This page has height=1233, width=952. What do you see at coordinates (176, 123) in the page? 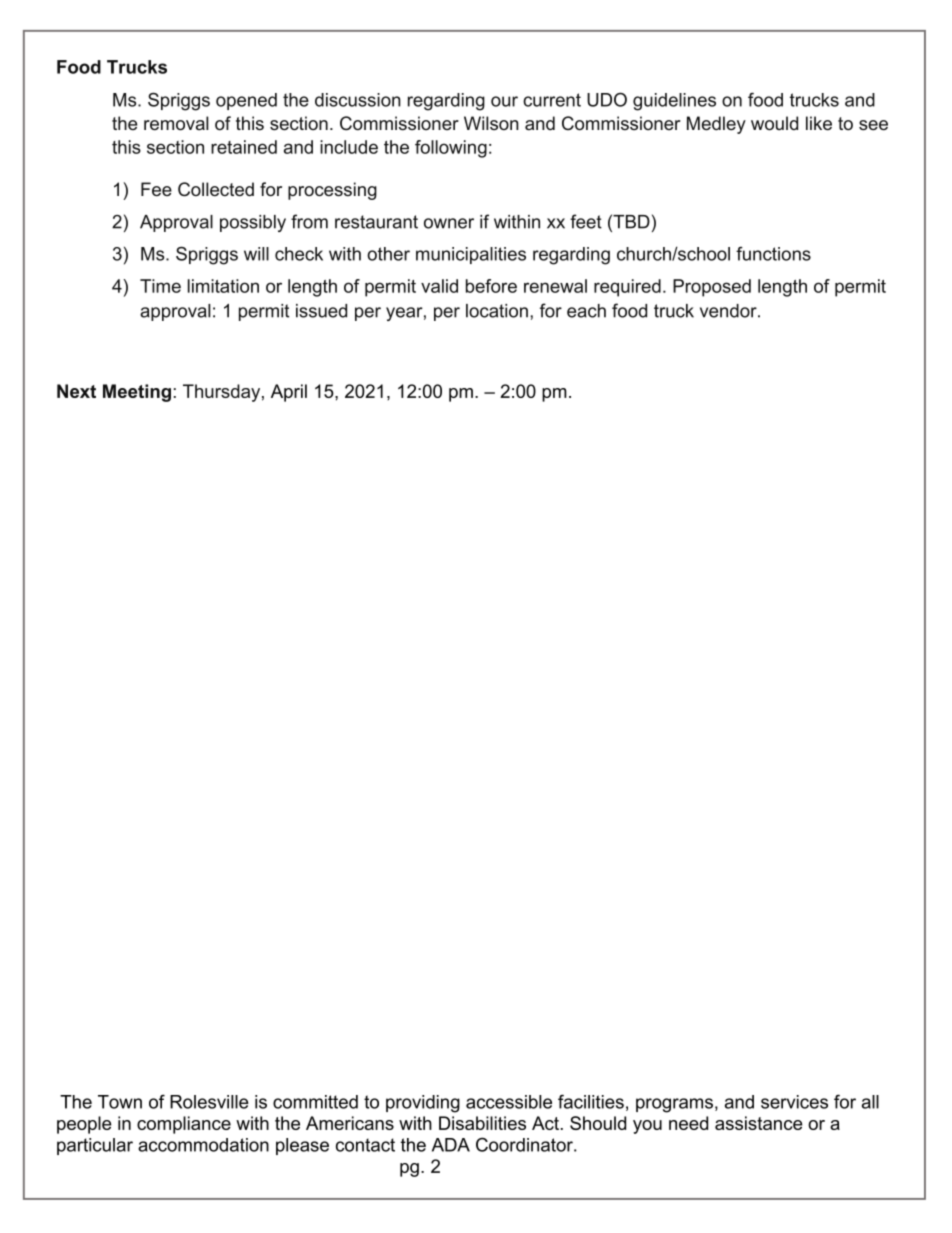
I see `removal` at bounding box center [176, 123].
